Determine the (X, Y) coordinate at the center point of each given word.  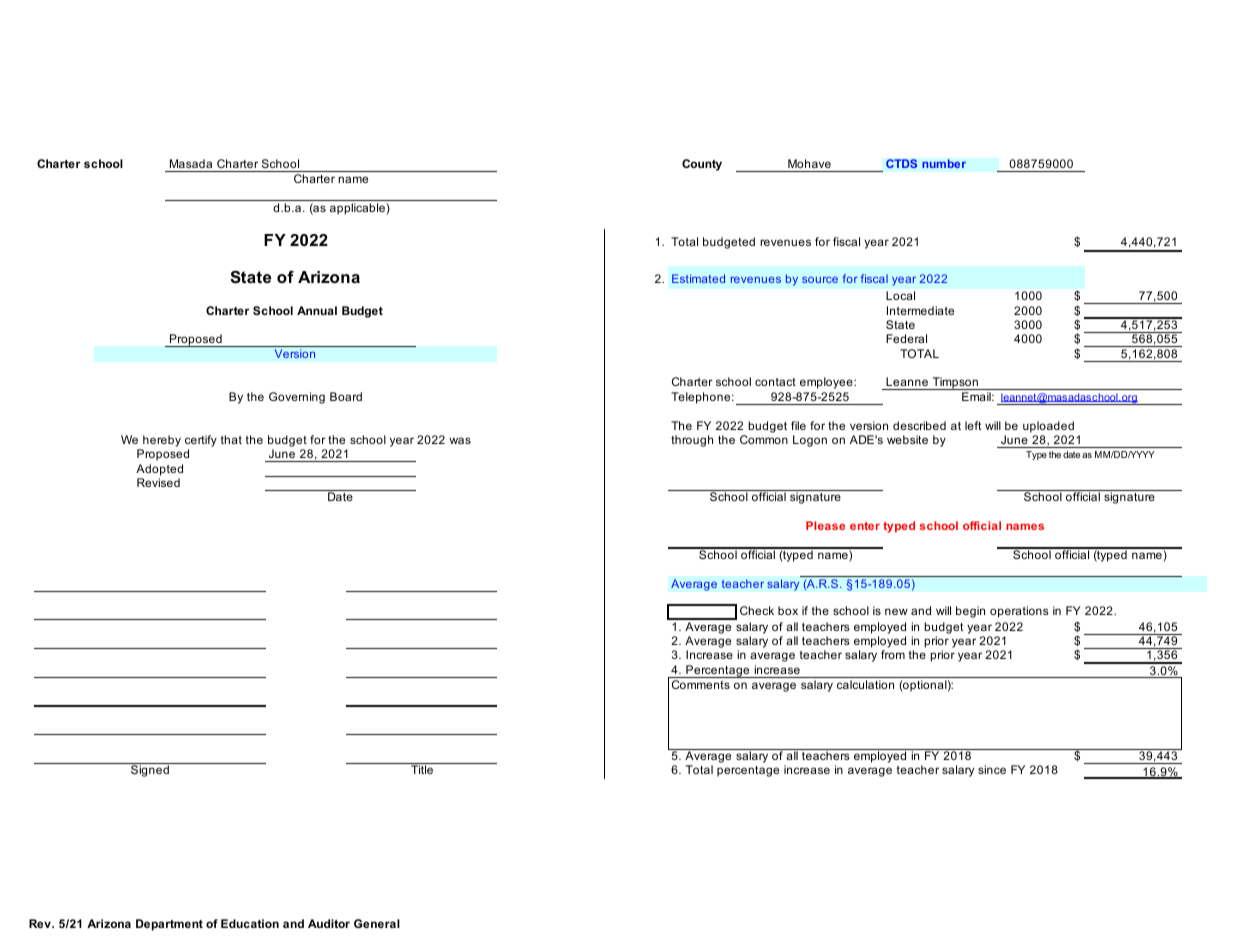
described (919, 425)
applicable (358, 209)
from (893, 654)
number (944, 163)
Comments (701, 684)
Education (250, 923)
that (231, 439)
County (702, 165)
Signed (150, 771)
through (692, 441)
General (377, 923)
